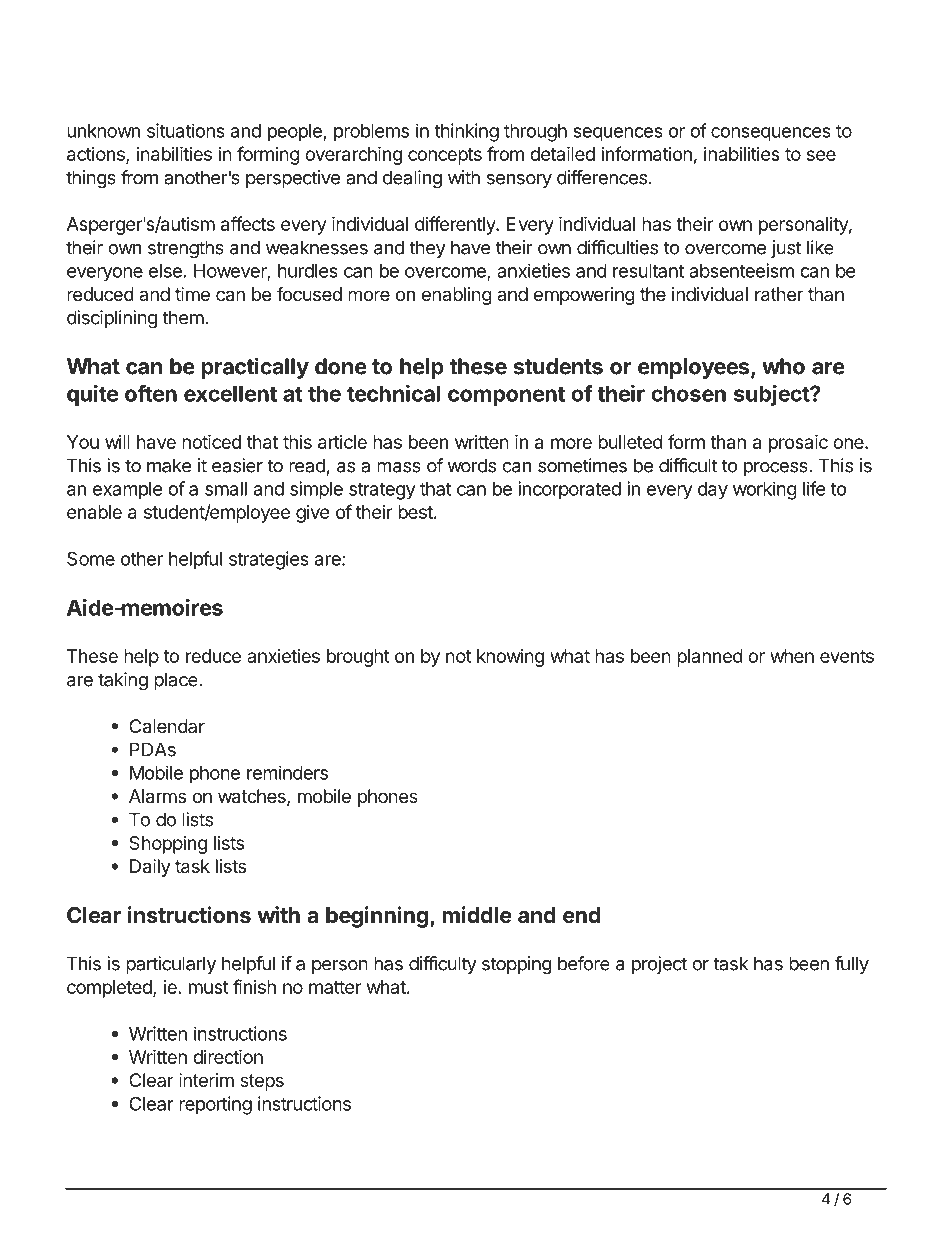 This image has width=952, height=1233. What do you see at coordinates (792, 656) in the image?
I see `when` at bounding box center [792, 656].
